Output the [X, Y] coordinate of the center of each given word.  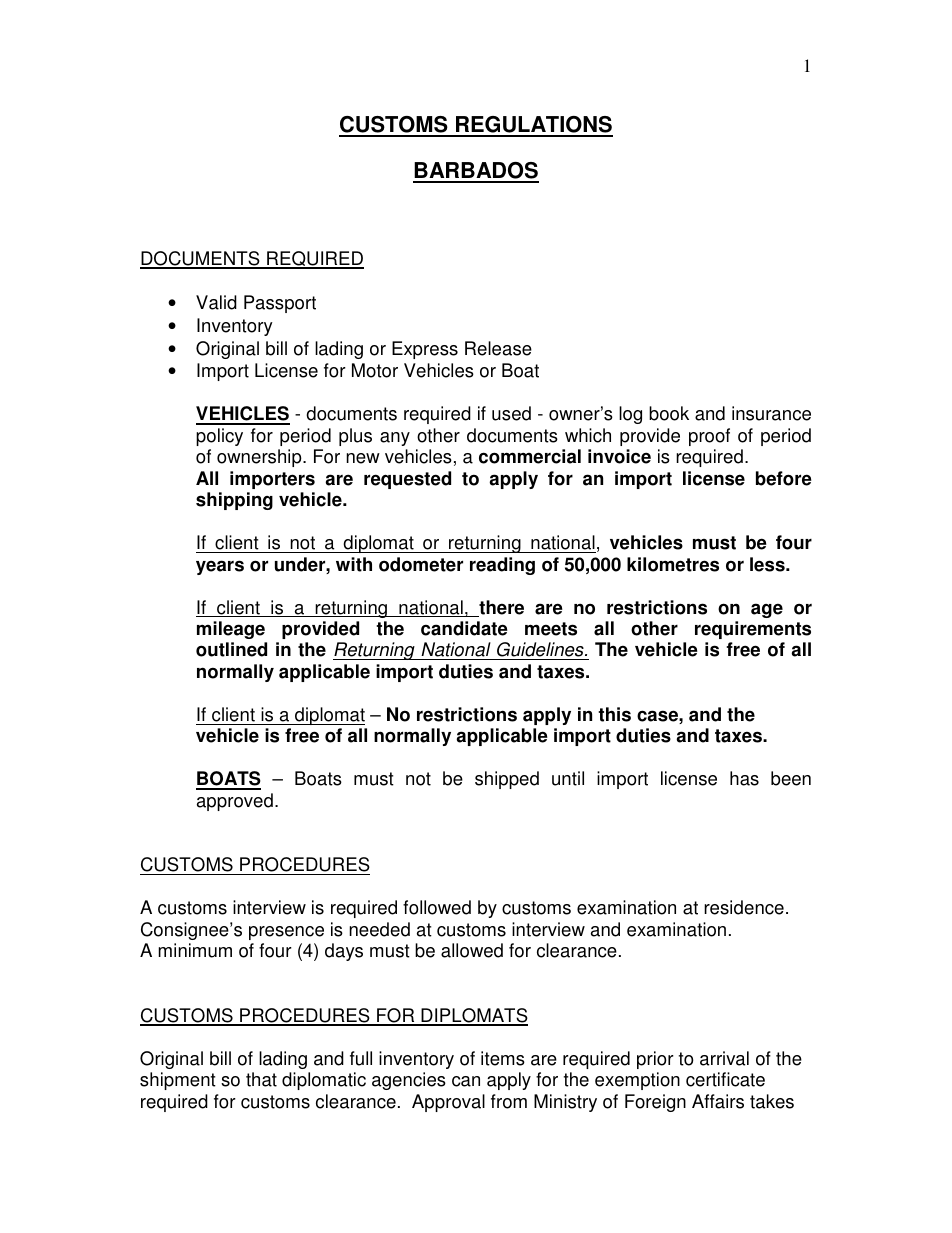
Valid [216, 302]
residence [744, 907]
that [261, 1079]
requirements [753, 630]
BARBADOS [476, 172]
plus [355, 437]
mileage [231, 630]
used [511, 413]
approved [235, 802]
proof [709, 437]
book [669, 413]
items [503, 1058]
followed [437, 907]
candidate [464, 628]
